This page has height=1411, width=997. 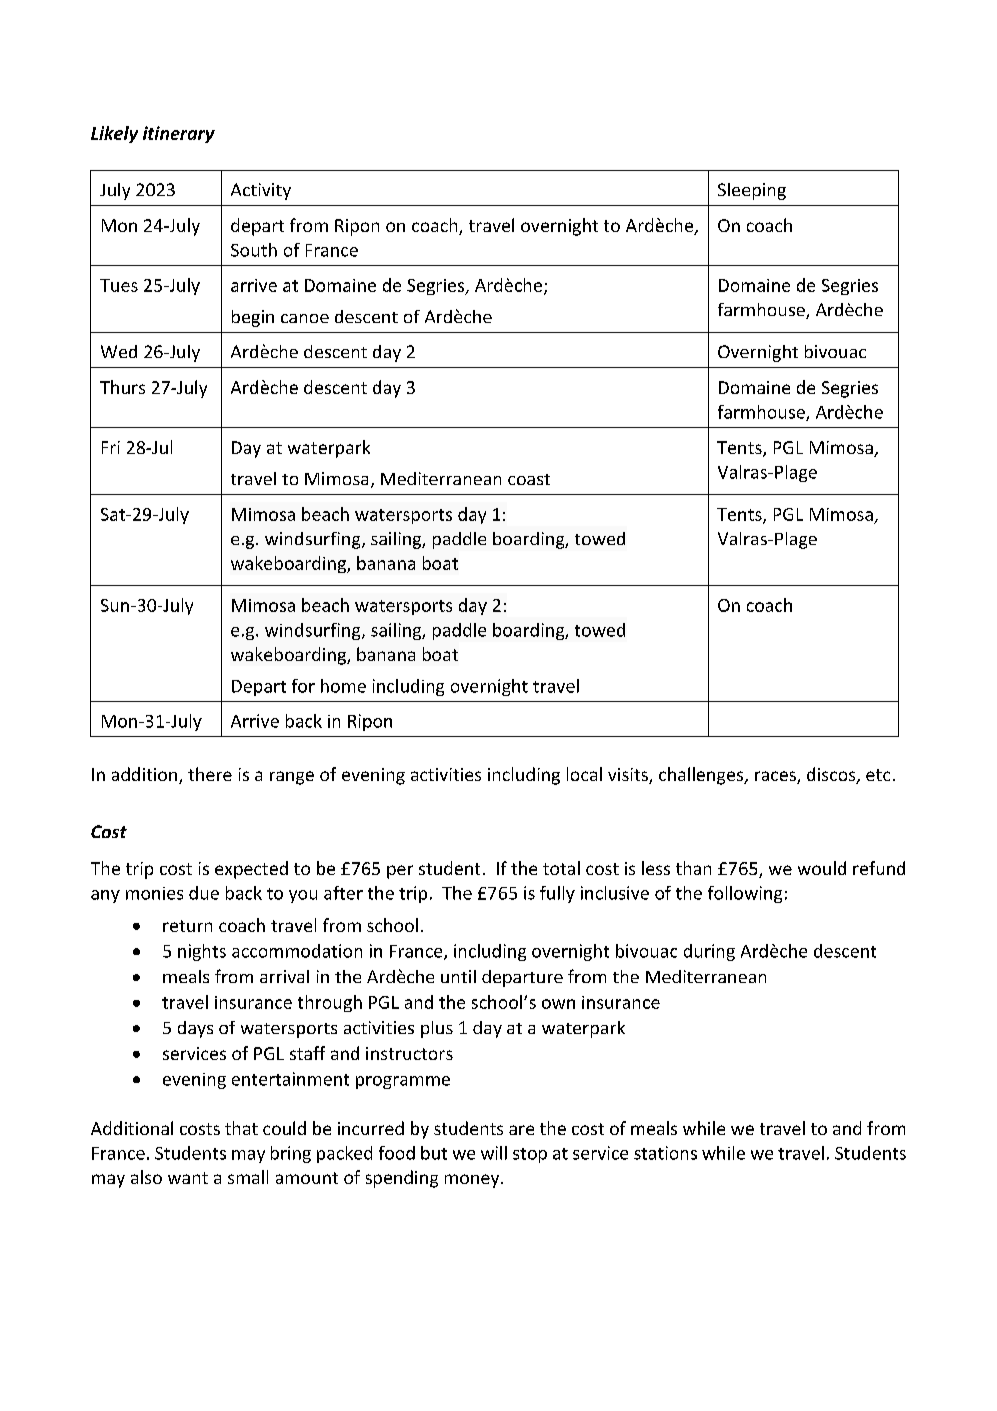 What do you see at coordinates (776, 777) in the page?
I see `races` at bounding box center [776, 777].
